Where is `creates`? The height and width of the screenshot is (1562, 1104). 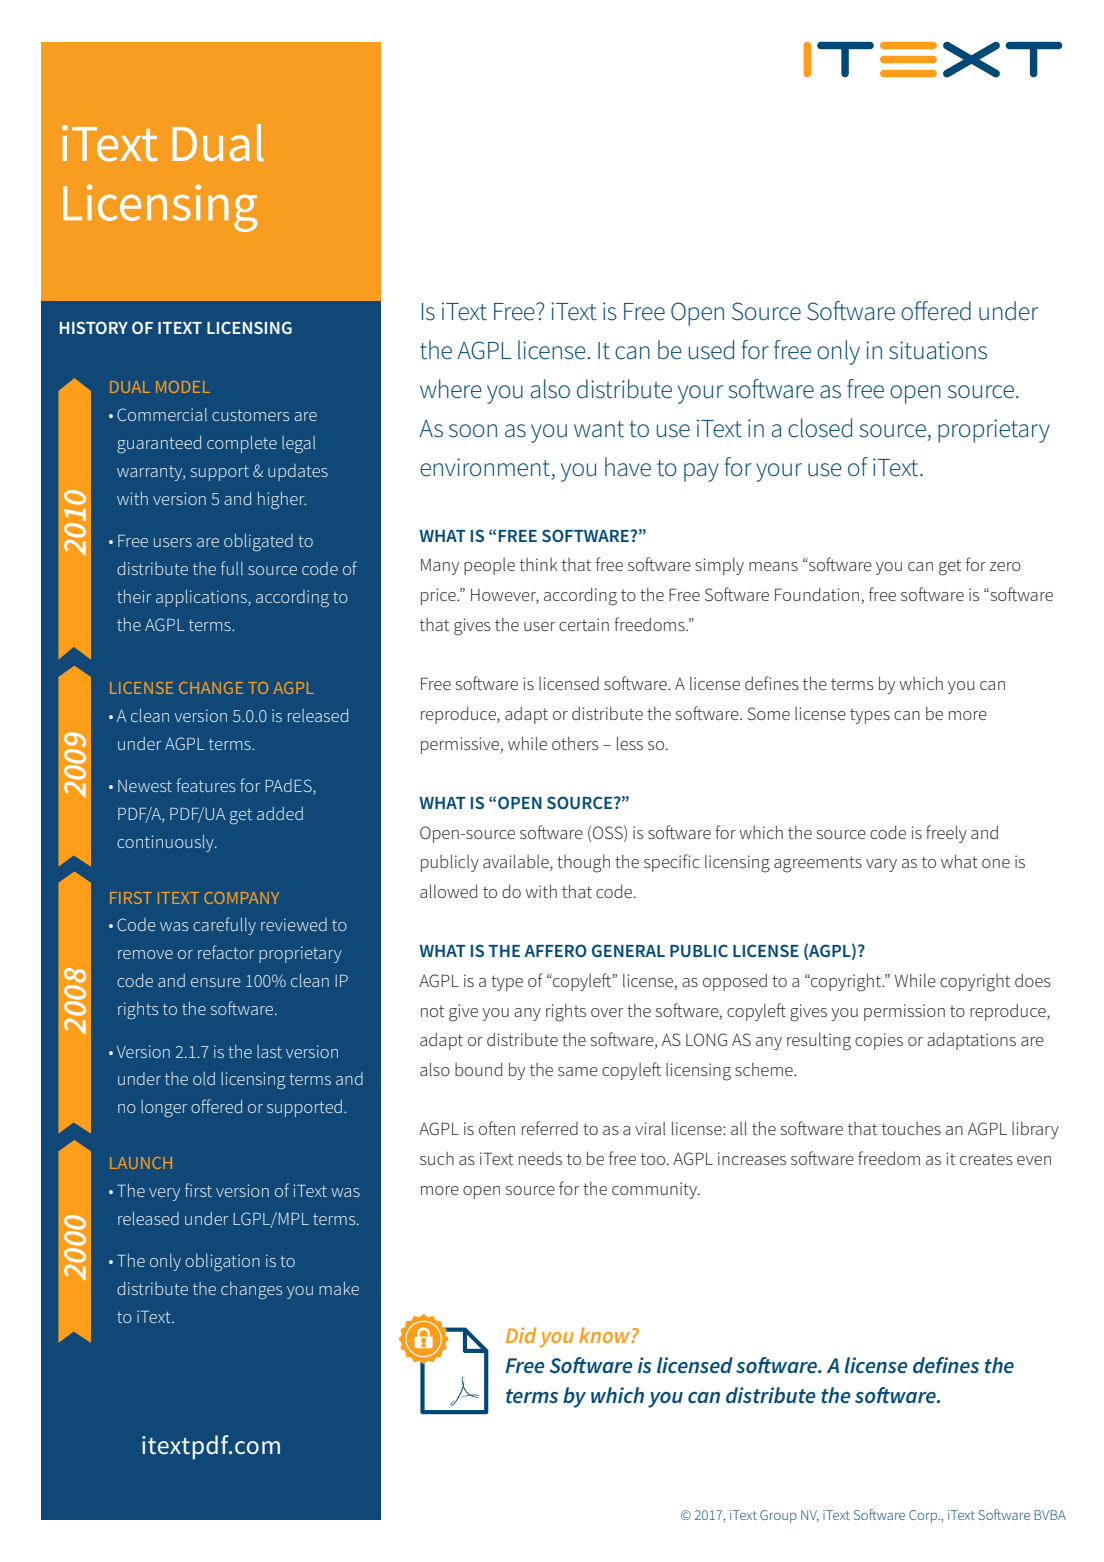 creates is located at coordinates (986, 1159).
